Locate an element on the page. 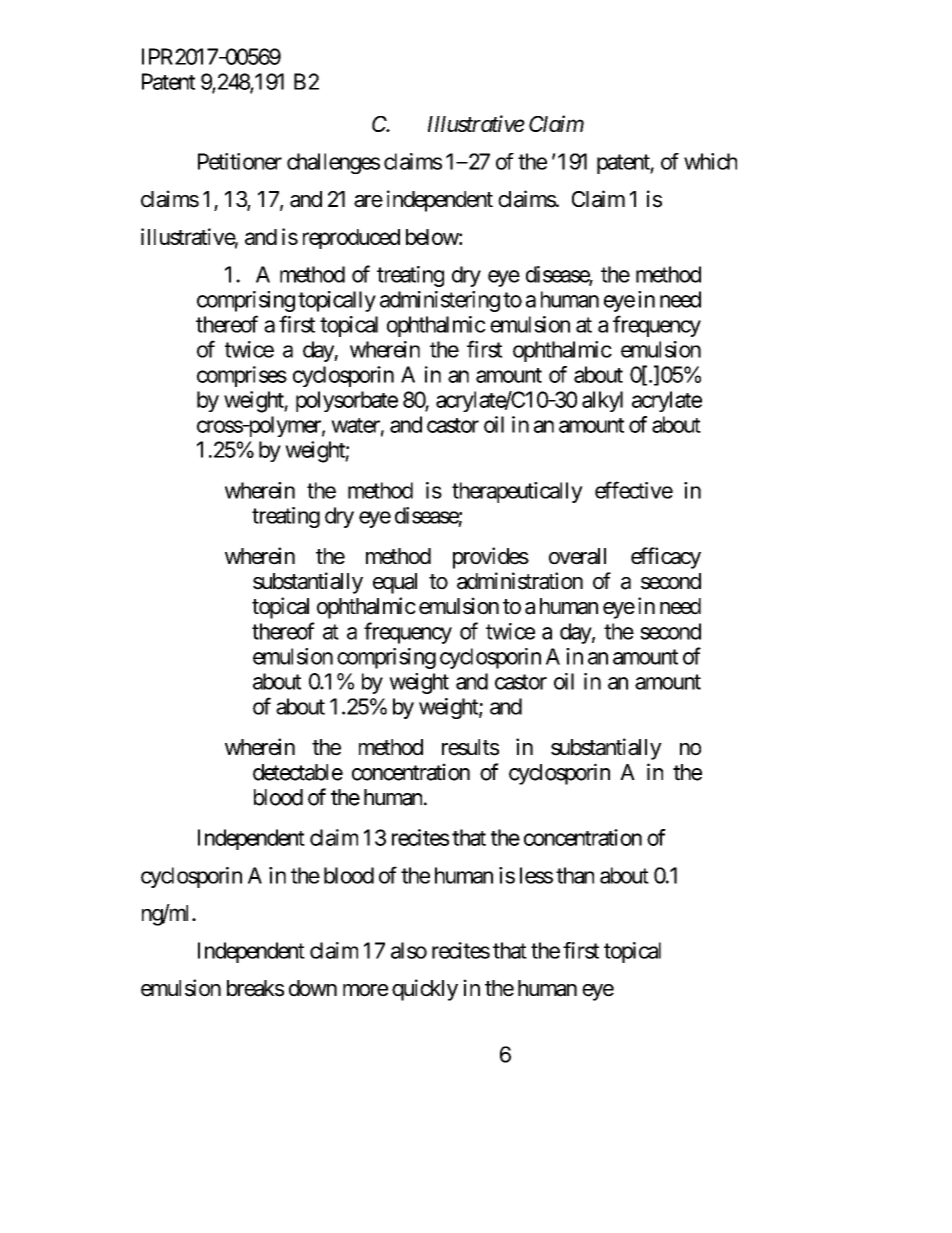 The height and width of the page is (1233, 952). administering is located at coordinates (440, 301).
